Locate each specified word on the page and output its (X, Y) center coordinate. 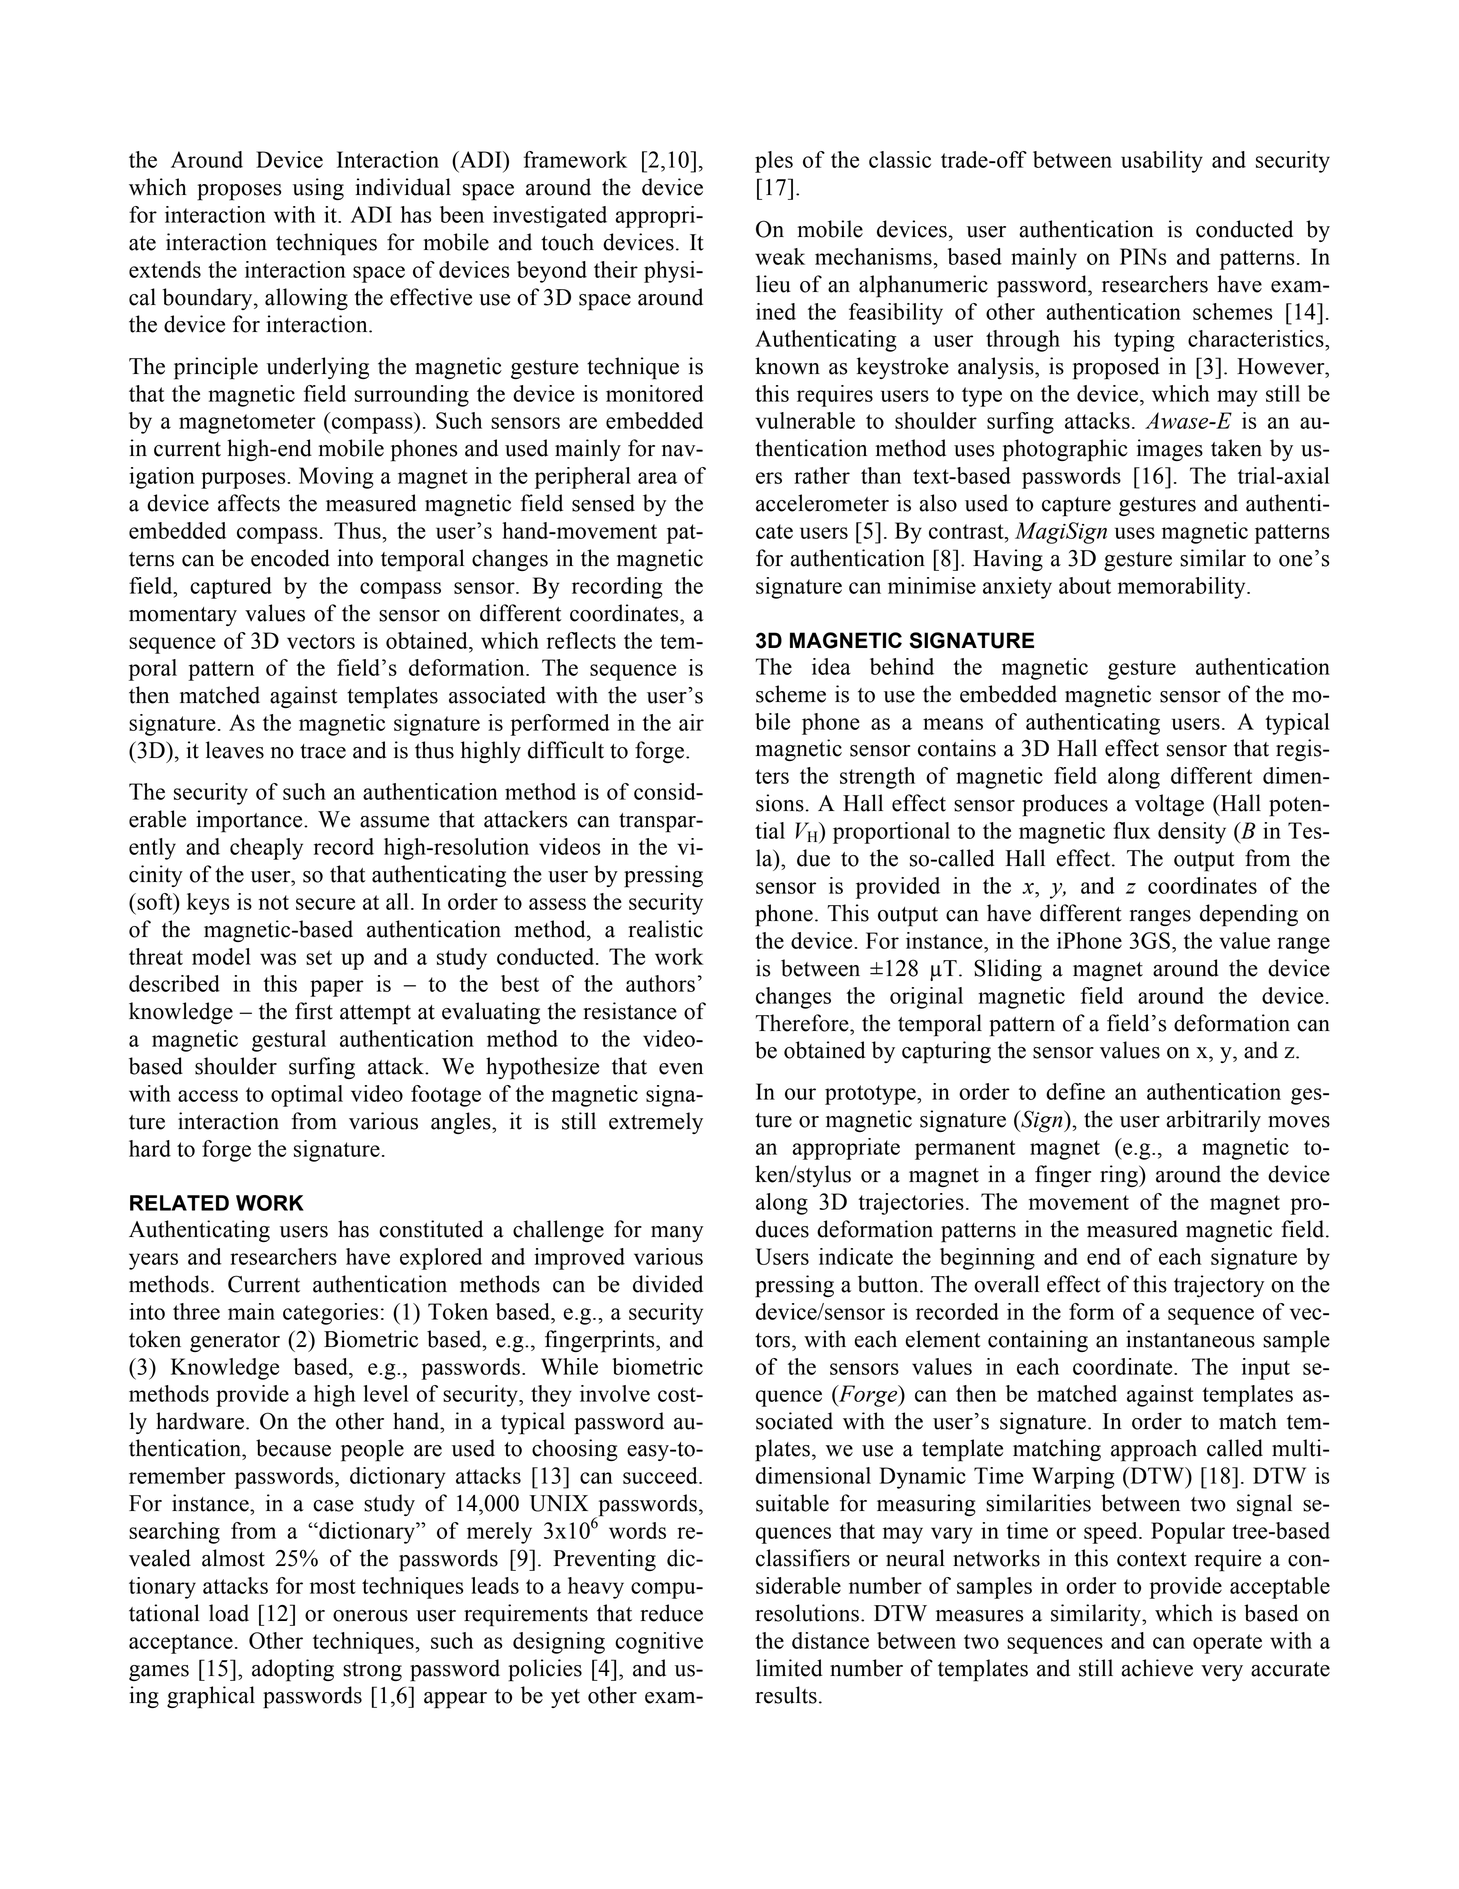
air (691, 722)
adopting (293, 1670)
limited (789, 1668)
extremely (656, 1123)
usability (1162, 162)
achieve (1157, 1668)
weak (780, 256)
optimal (307, 1096)
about (1085, 585)
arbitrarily (1213, 1121)
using (318, 189)
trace (323, 751)
